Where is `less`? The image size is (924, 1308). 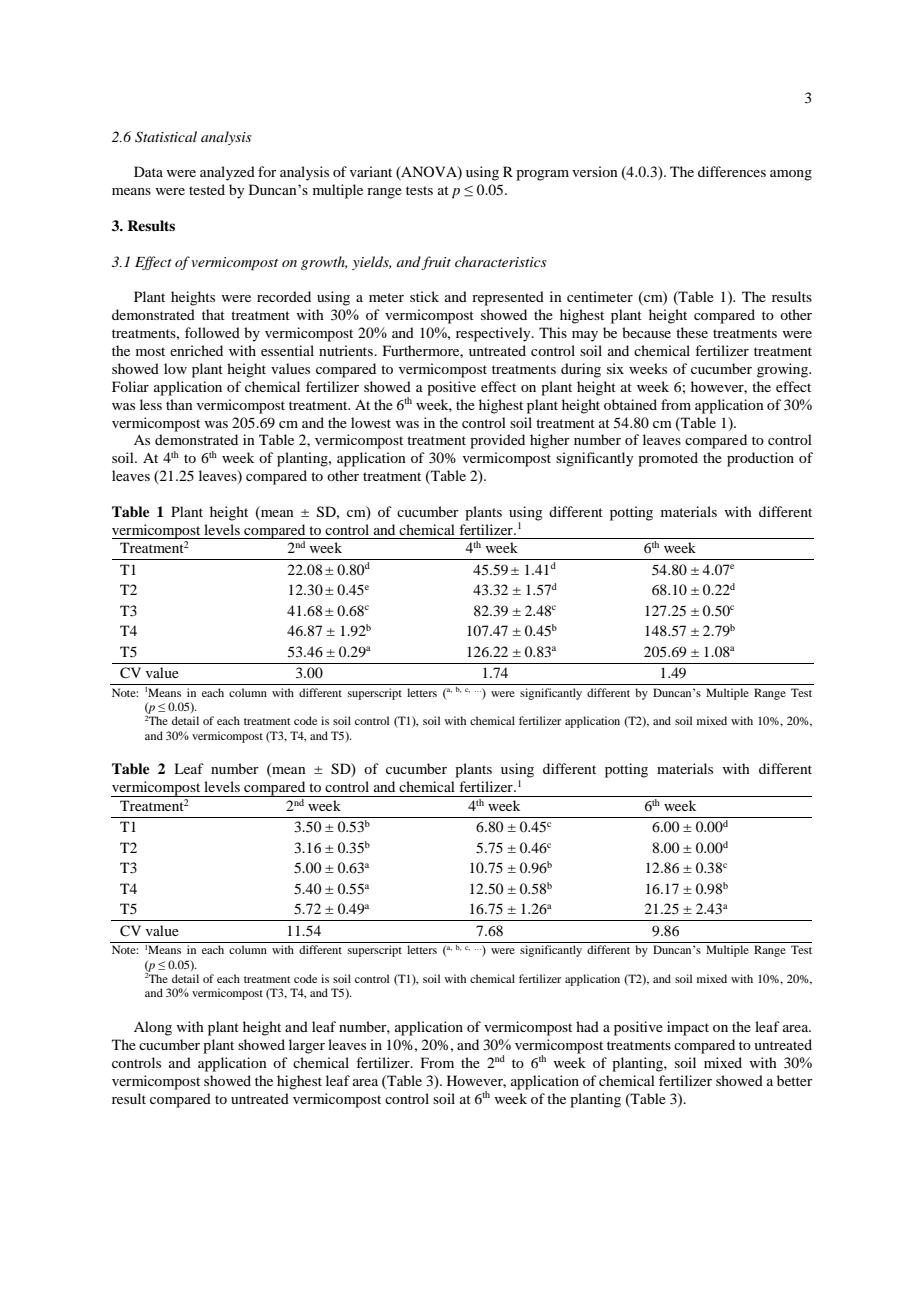 less is located at coordinates (151, 404).
